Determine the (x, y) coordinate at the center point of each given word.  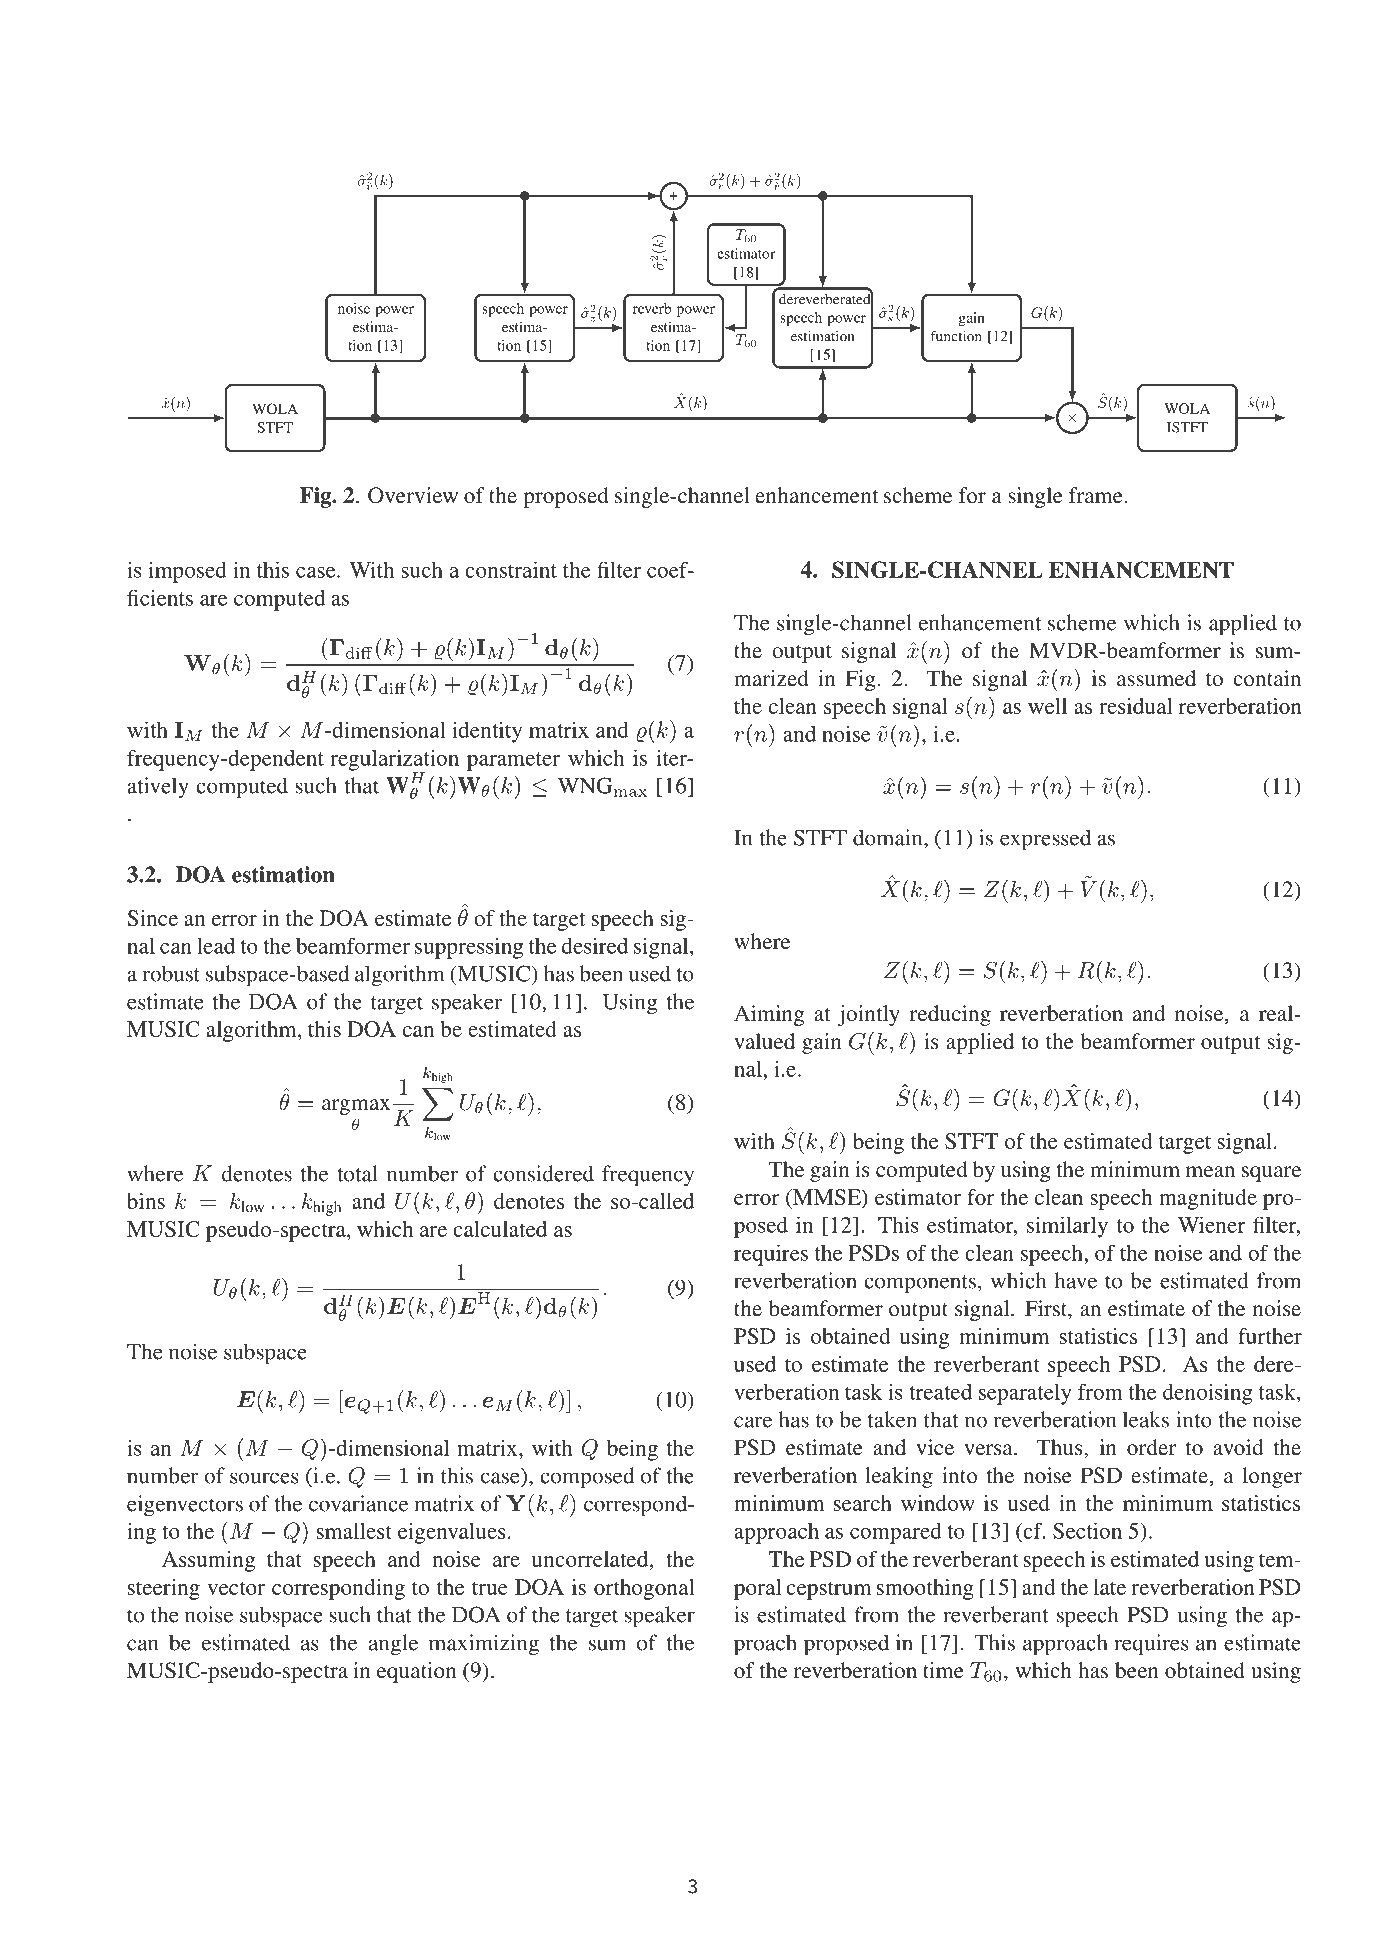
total (357, 1173)
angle (393, 1645)
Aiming (769, 1015)
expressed (1045, 840)
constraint (511, 569)
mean (1210, 1171)
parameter (513, 761)
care (753, 1422)
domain (889, 837)
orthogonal (644, 1589)
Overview (413, 495)
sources (264, 1478)
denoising (1208, 1394)
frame (1096, 495)
